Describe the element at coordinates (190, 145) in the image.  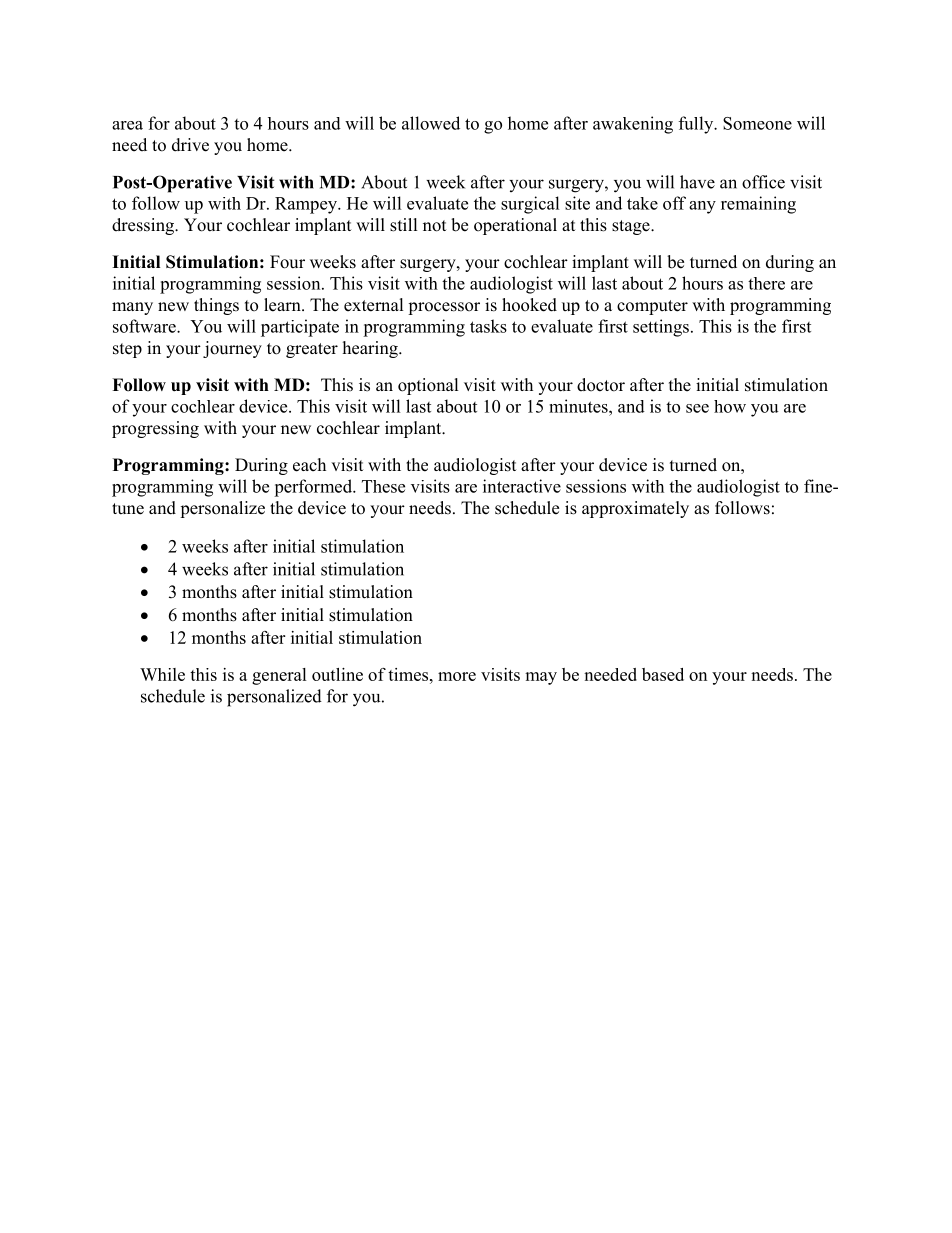
I see `drive` at that location.
